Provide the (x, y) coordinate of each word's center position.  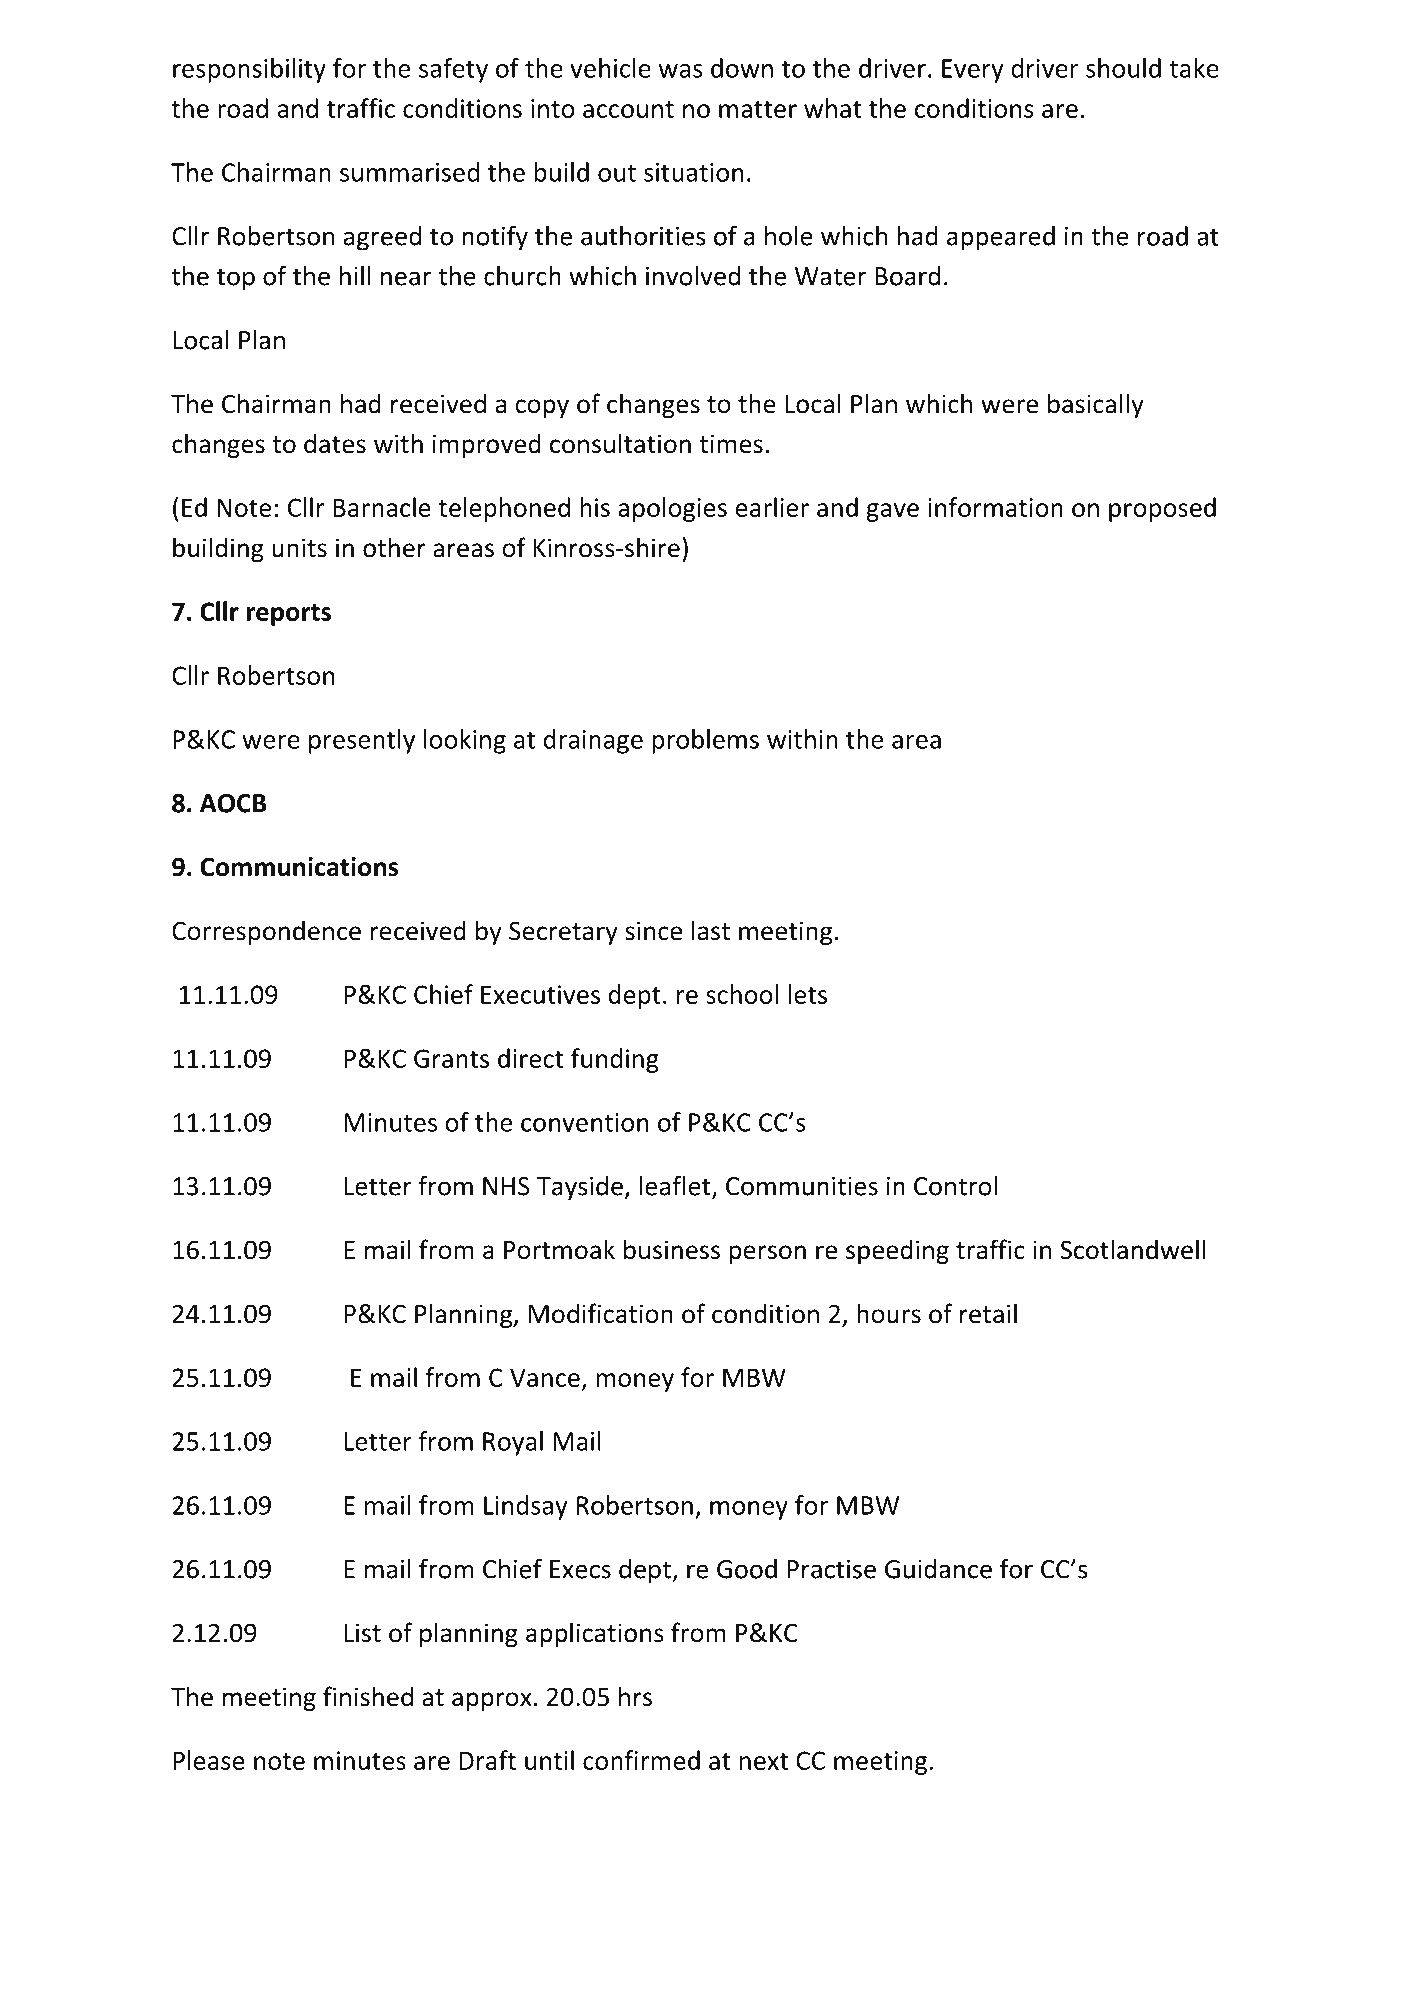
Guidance (938, 1569)
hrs (635, 1696)
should (1123, 68)
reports (289, 615)
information (995, 507)
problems (705, 741)
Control (955, 1186)
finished (368, 1696)
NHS (506, 1186)
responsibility (249, 70)
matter (758, 109)
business (672, 1249)
